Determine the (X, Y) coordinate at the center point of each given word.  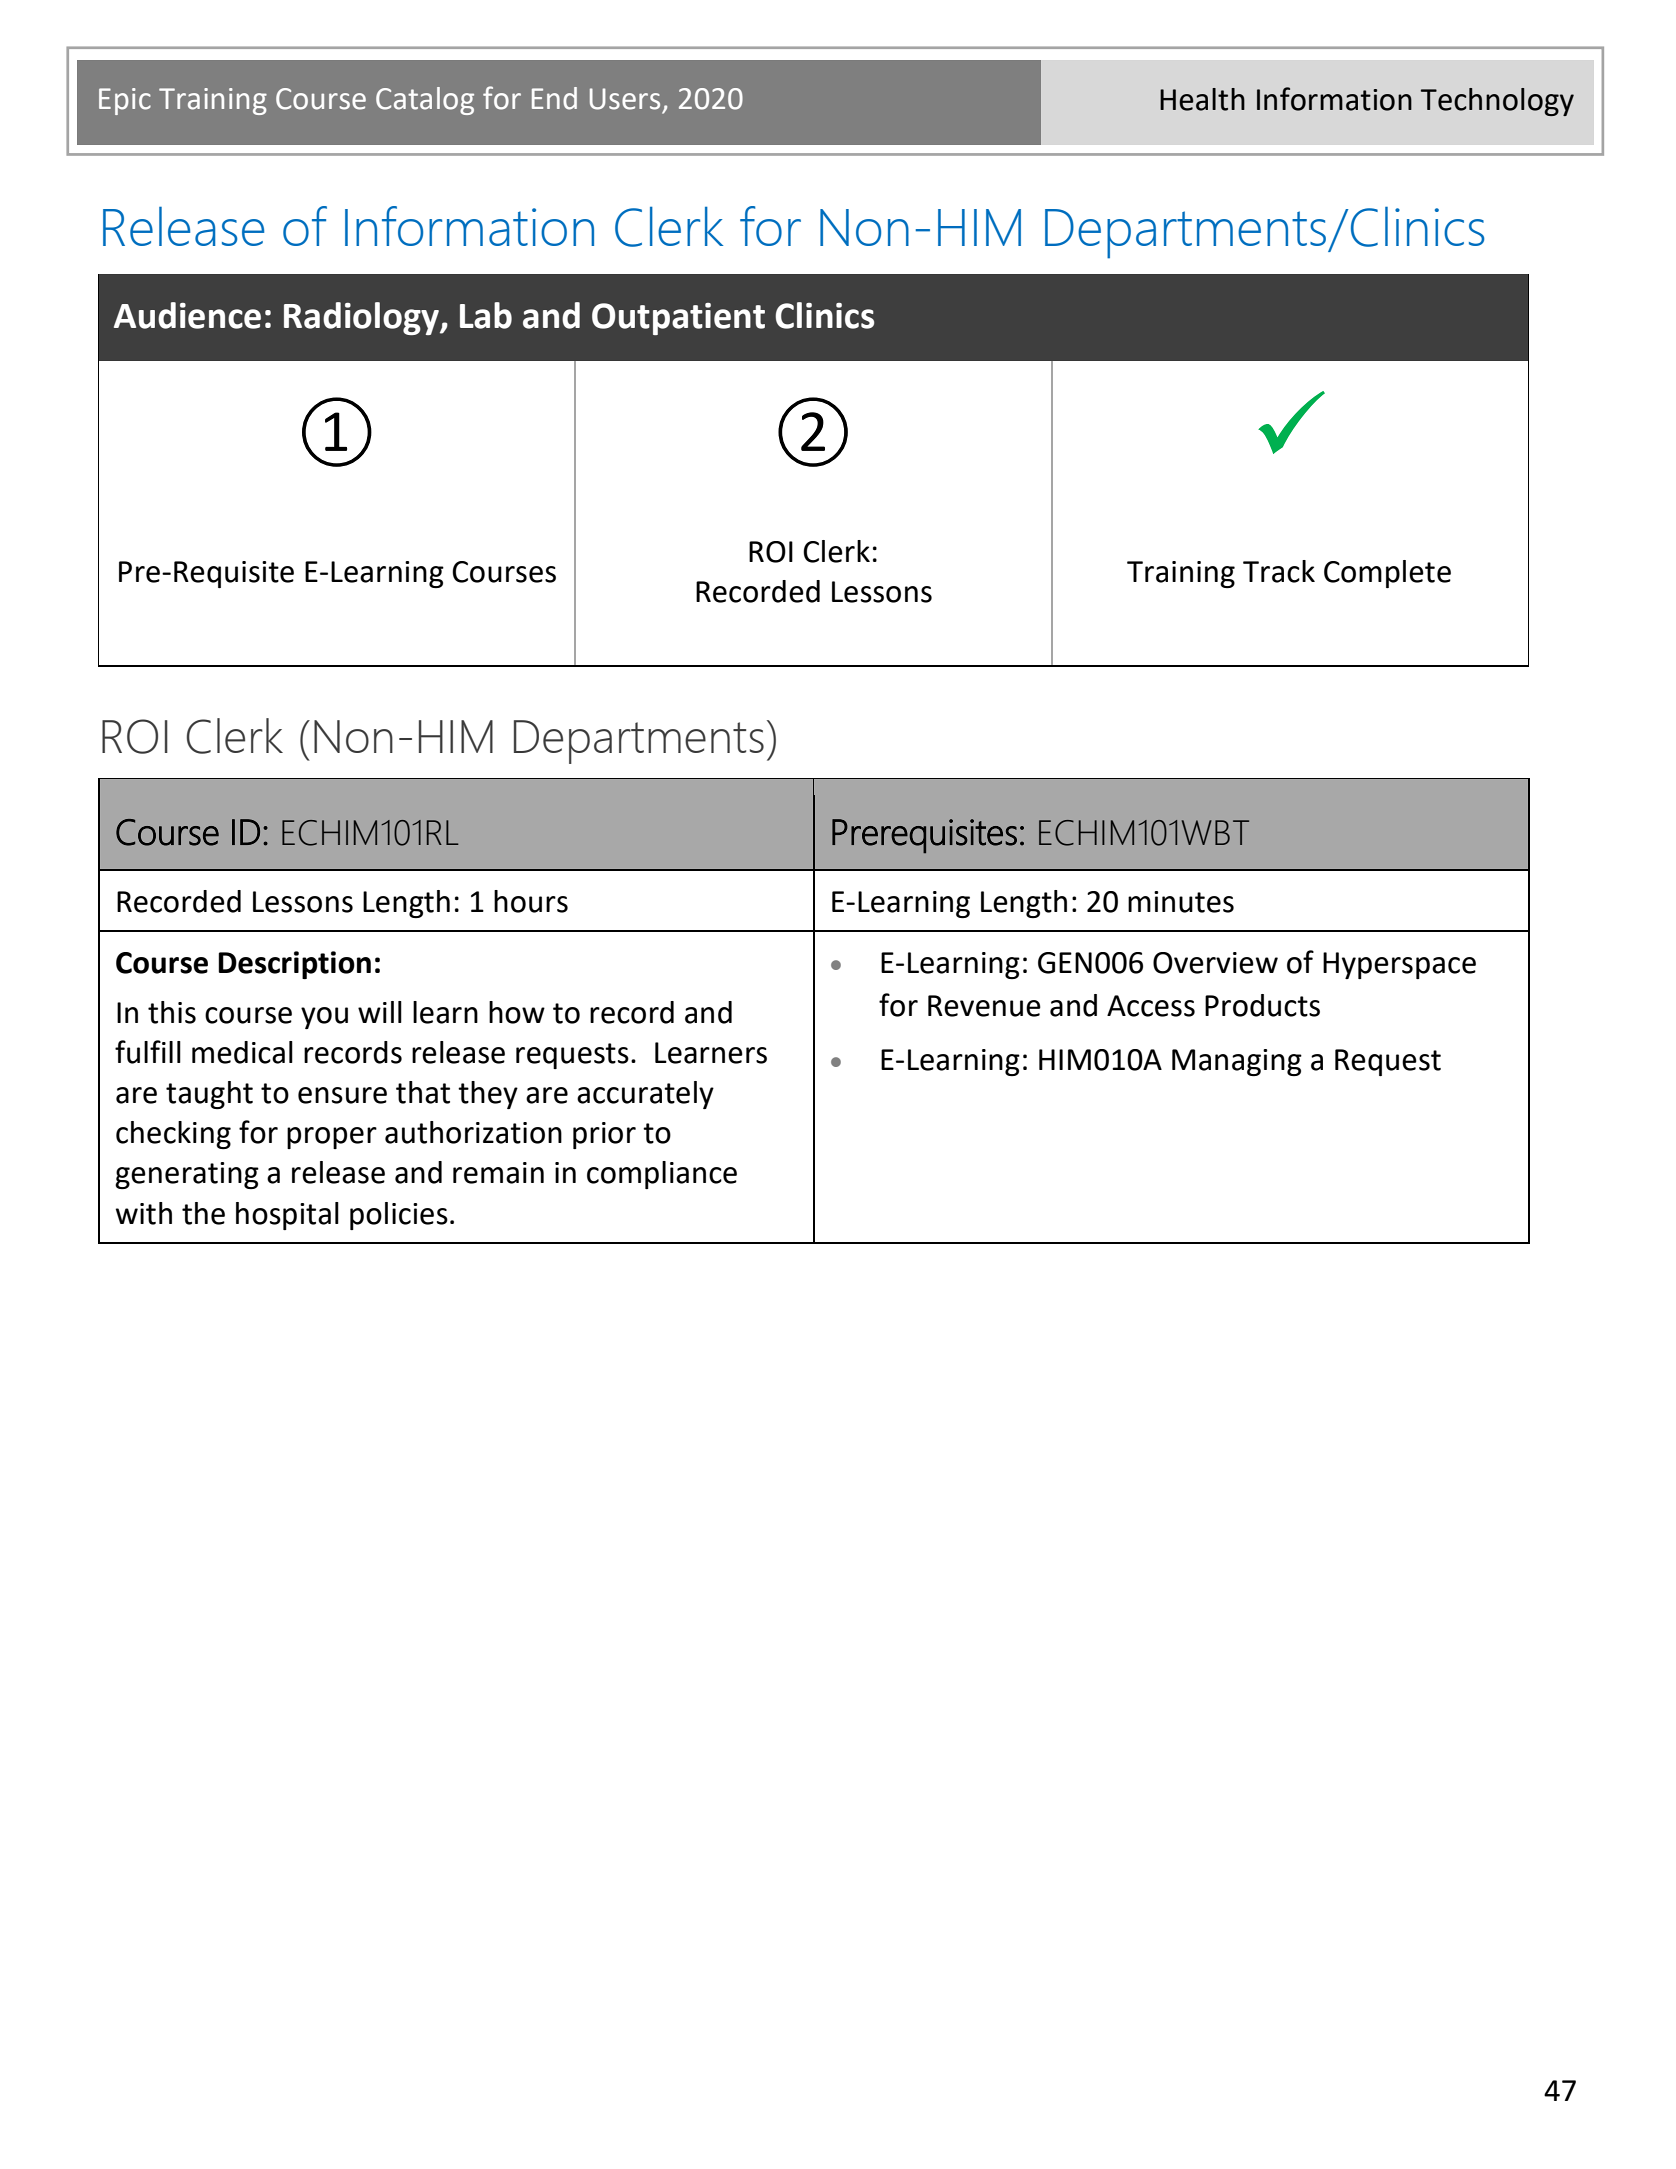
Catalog (425, 101)
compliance (662, 1175)
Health (1202, 99)
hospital (287, 1216)
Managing (1237, 1062)
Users (625, 99)
